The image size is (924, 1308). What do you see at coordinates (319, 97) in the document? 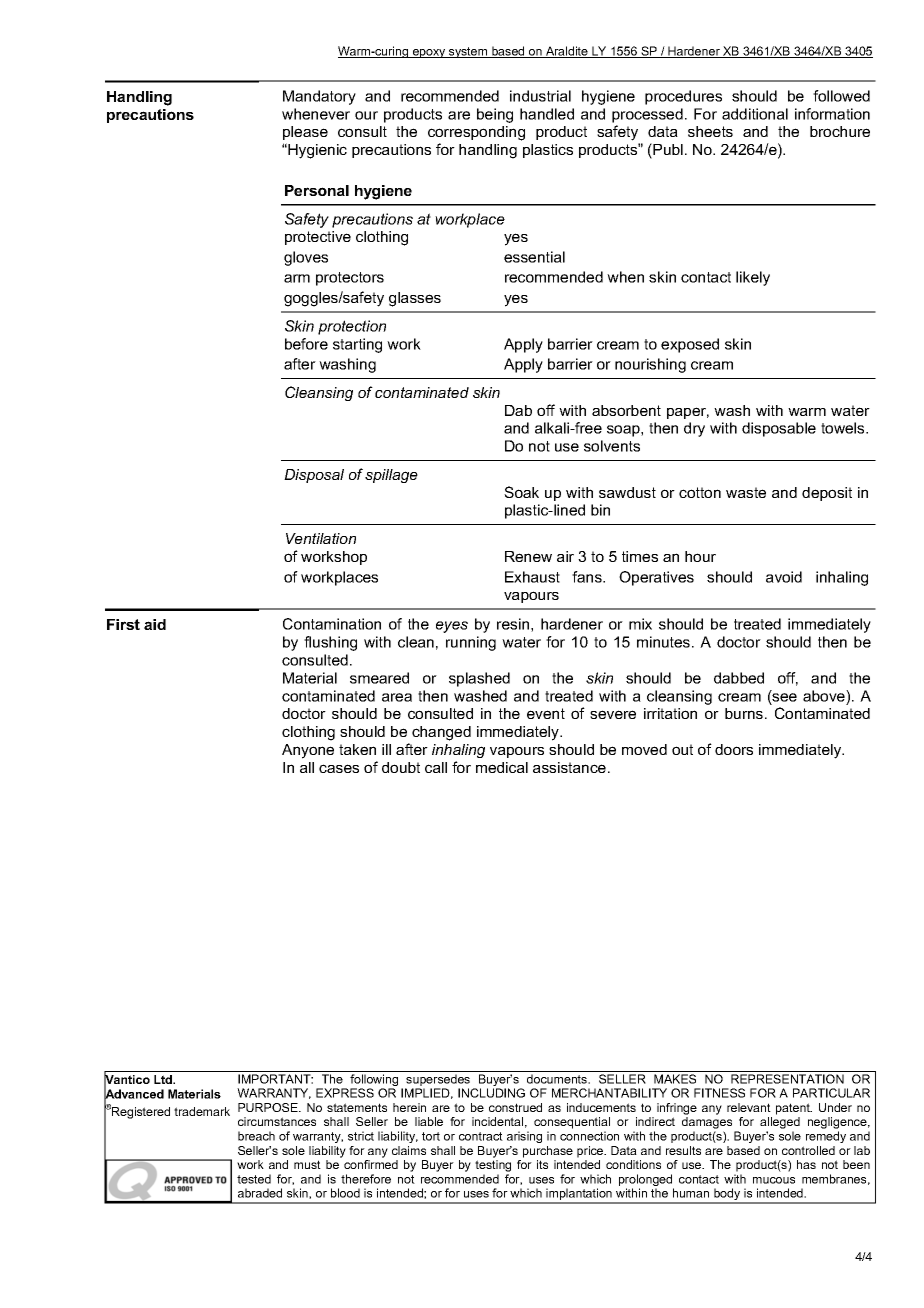
I see `Mandatory` at bounding box center [319, 97].
